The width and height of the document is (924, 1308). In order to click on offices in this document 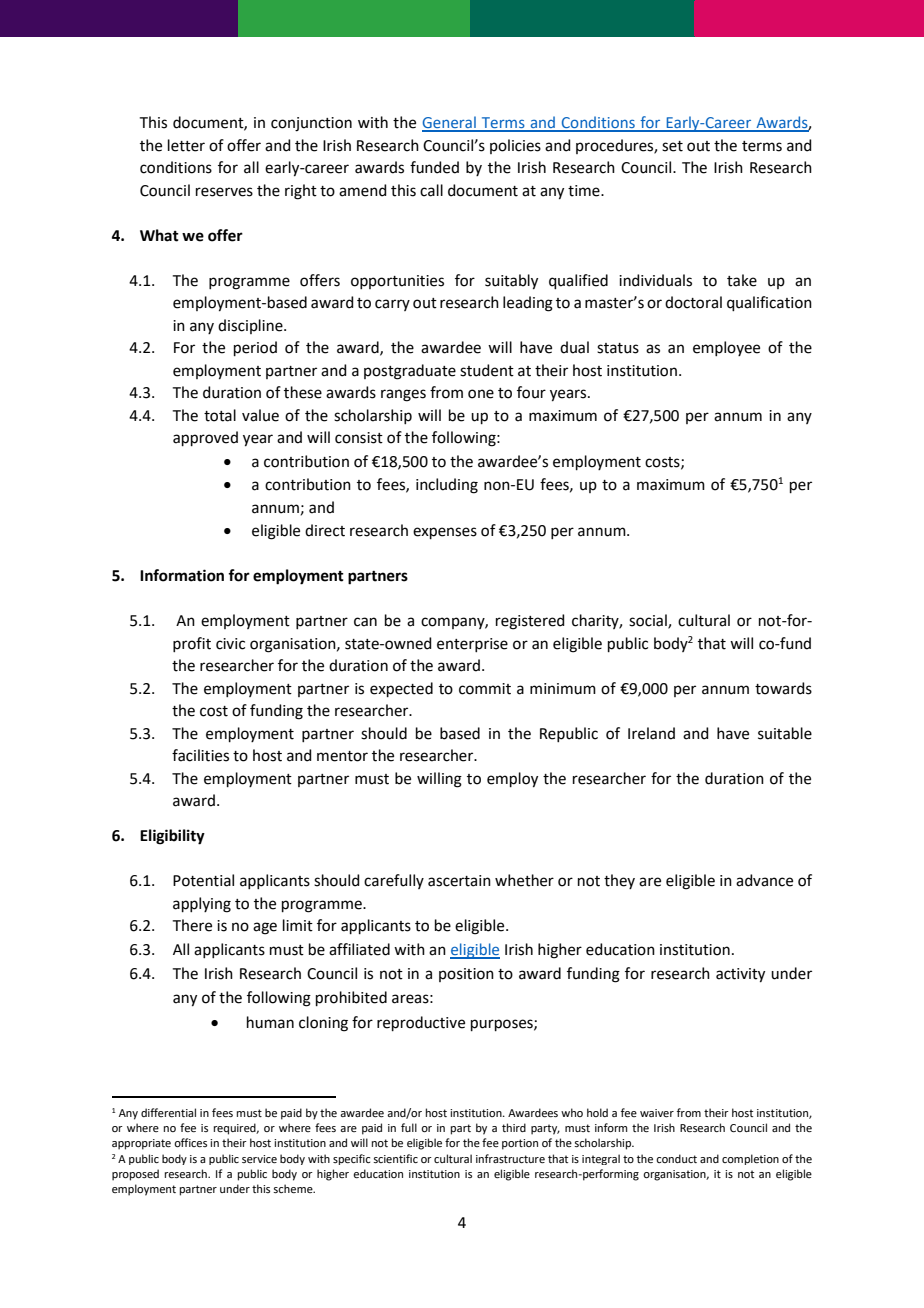, I will do `click(190, 1142)`.
